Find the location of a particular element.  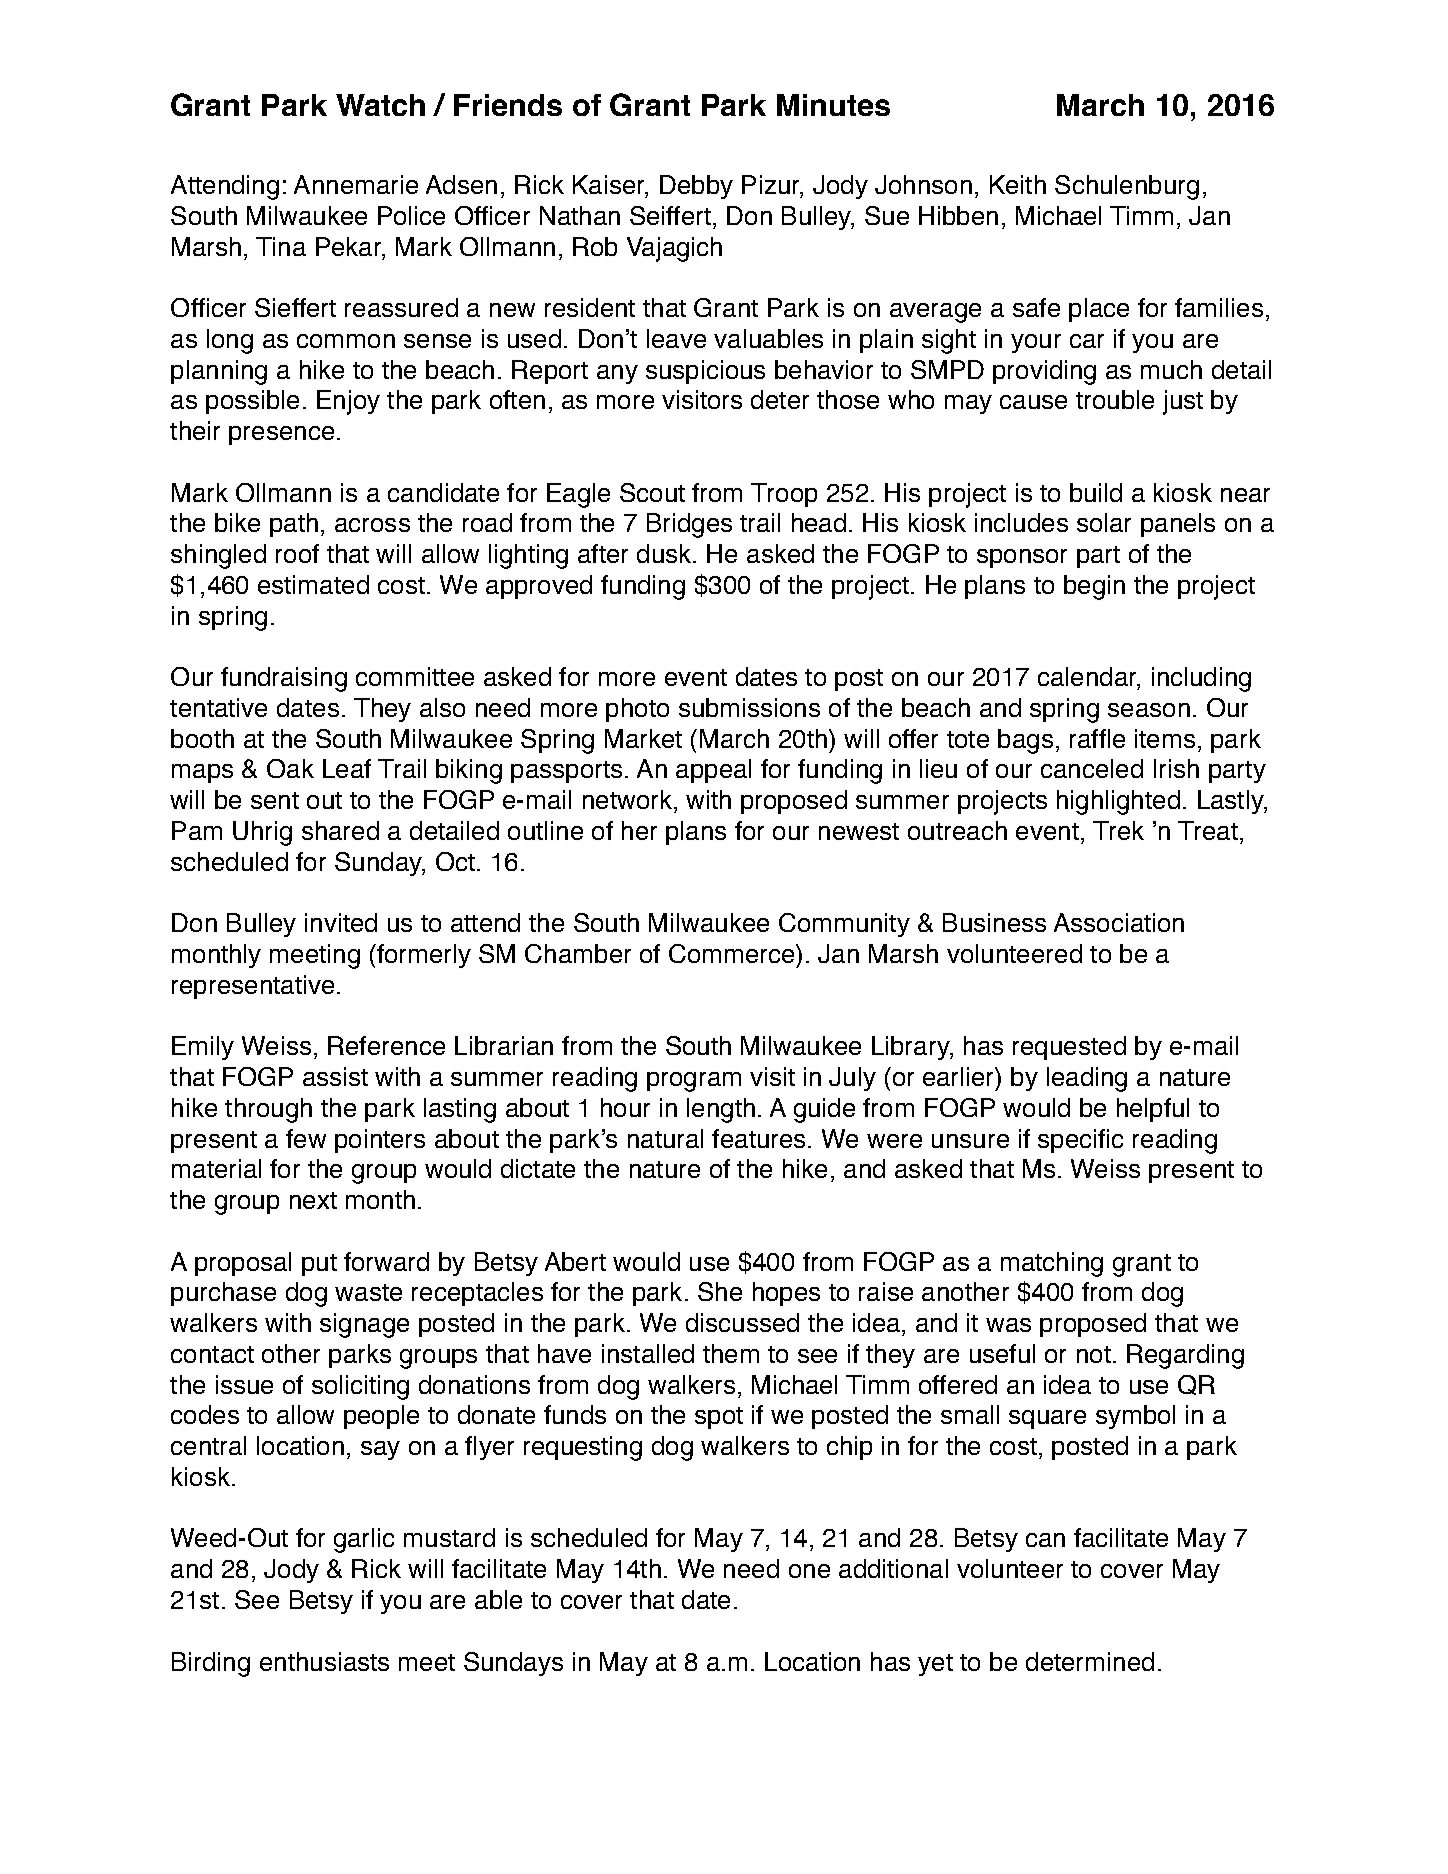

Commerce is located at coordinates (733, 953).
